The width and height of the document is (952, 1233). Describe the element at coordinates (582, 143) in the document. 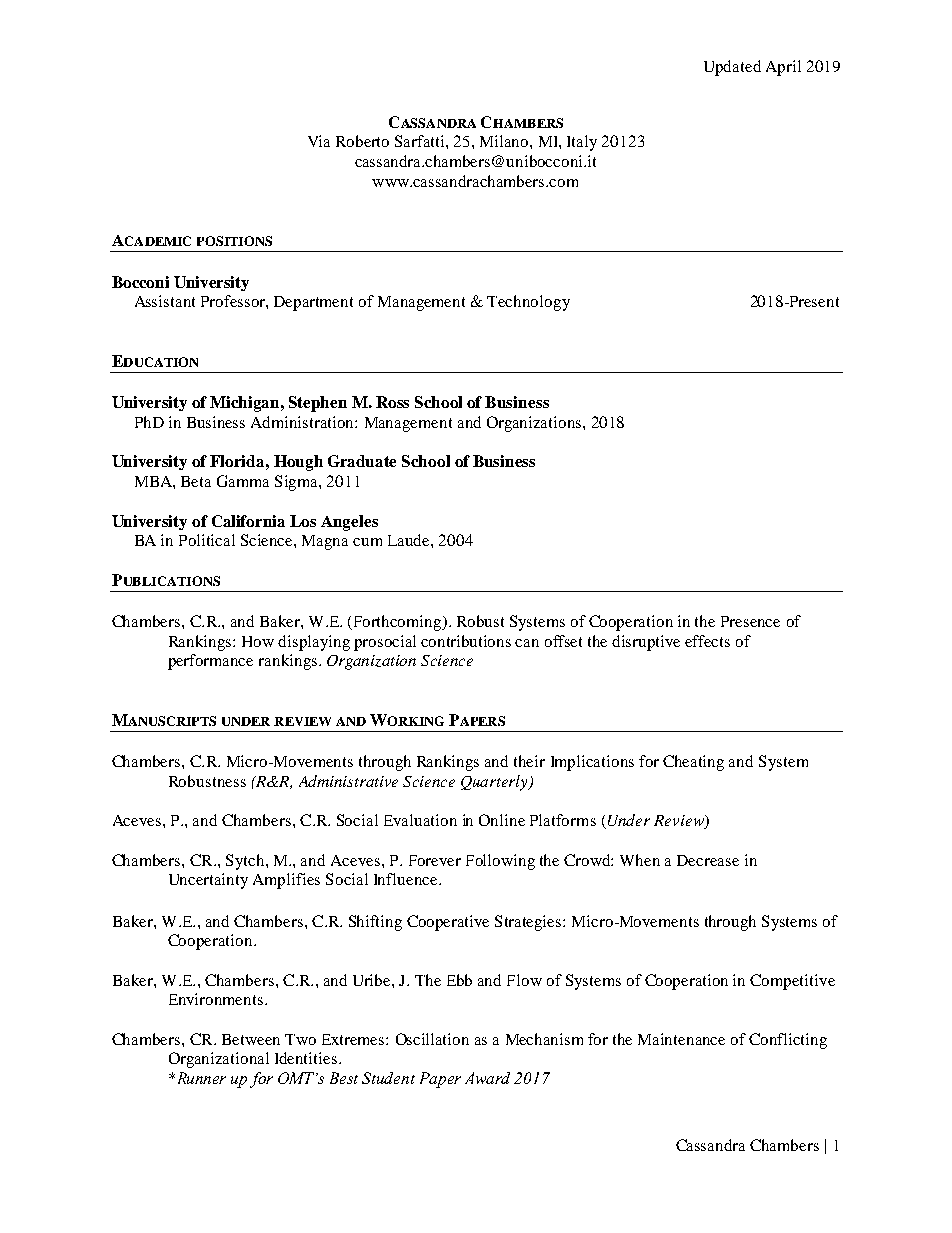

I see `Italy` at that location.
